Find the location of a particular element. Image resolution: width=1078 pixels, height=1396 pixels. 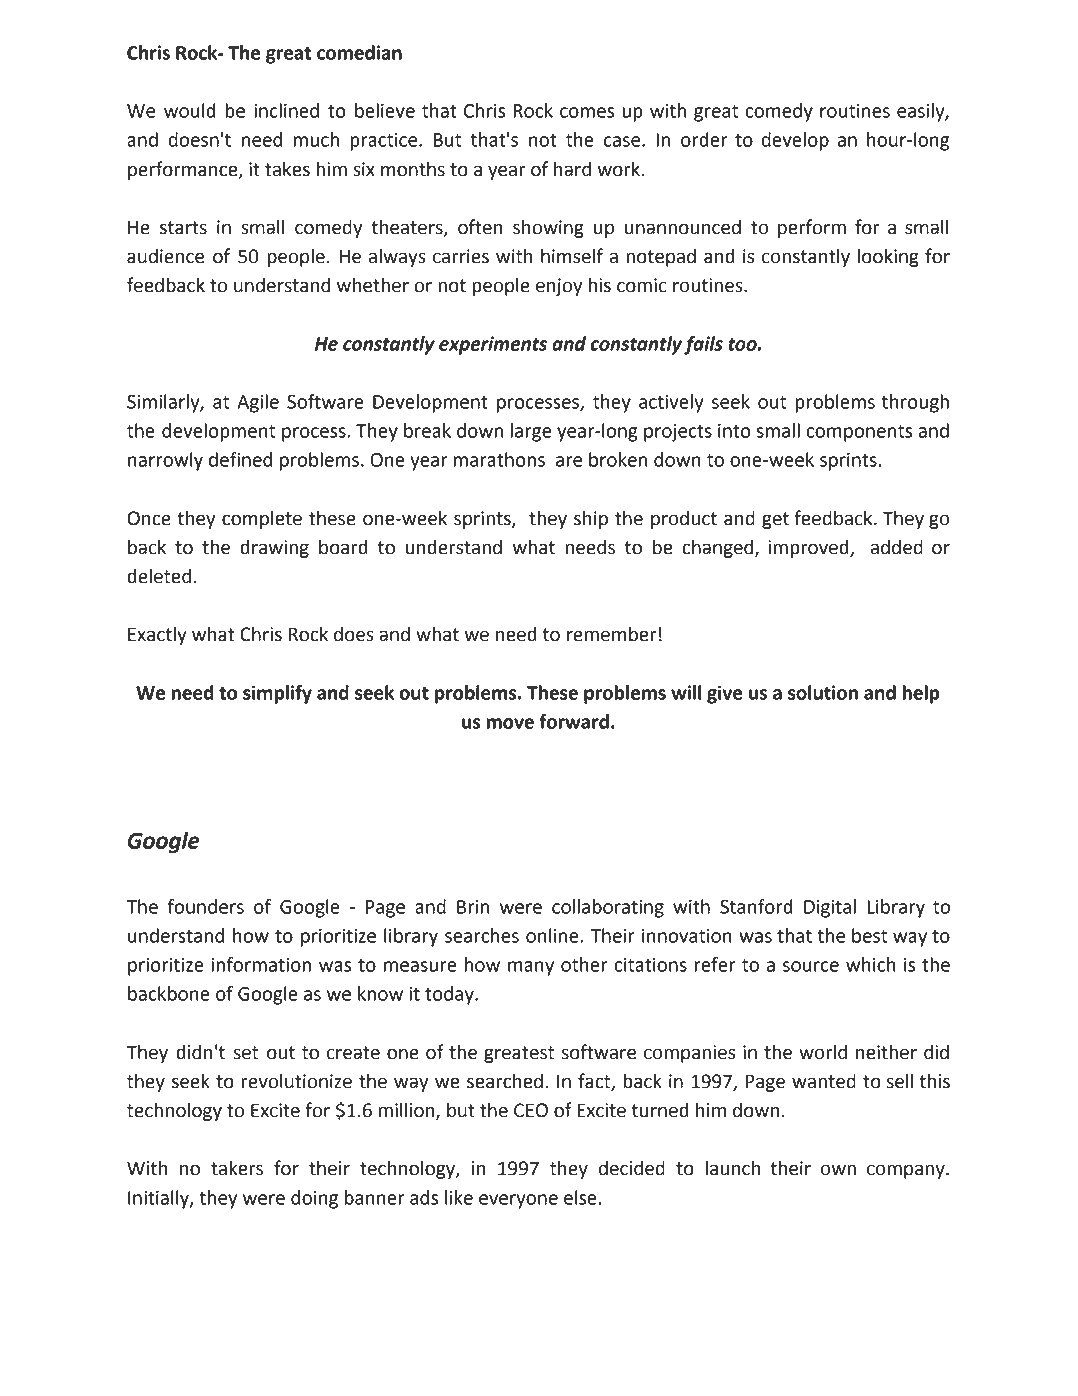

large is located at coordinates (531, 432).
